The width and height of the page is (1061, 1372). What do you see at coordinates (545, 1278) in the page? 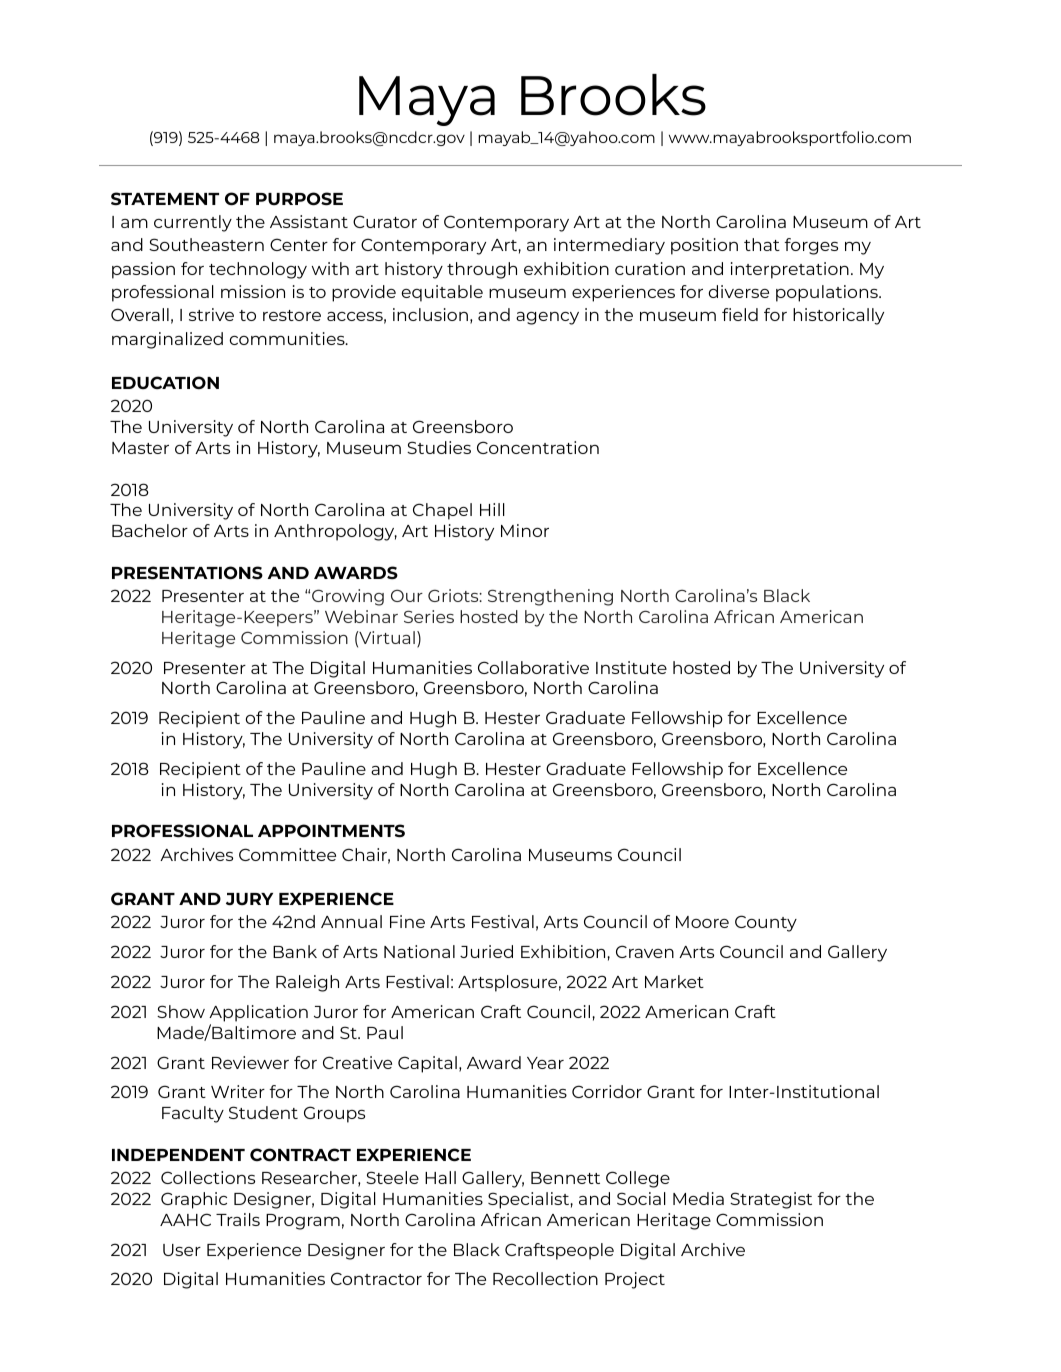
I see `Recollection` at bounding box center [545, 1278].
